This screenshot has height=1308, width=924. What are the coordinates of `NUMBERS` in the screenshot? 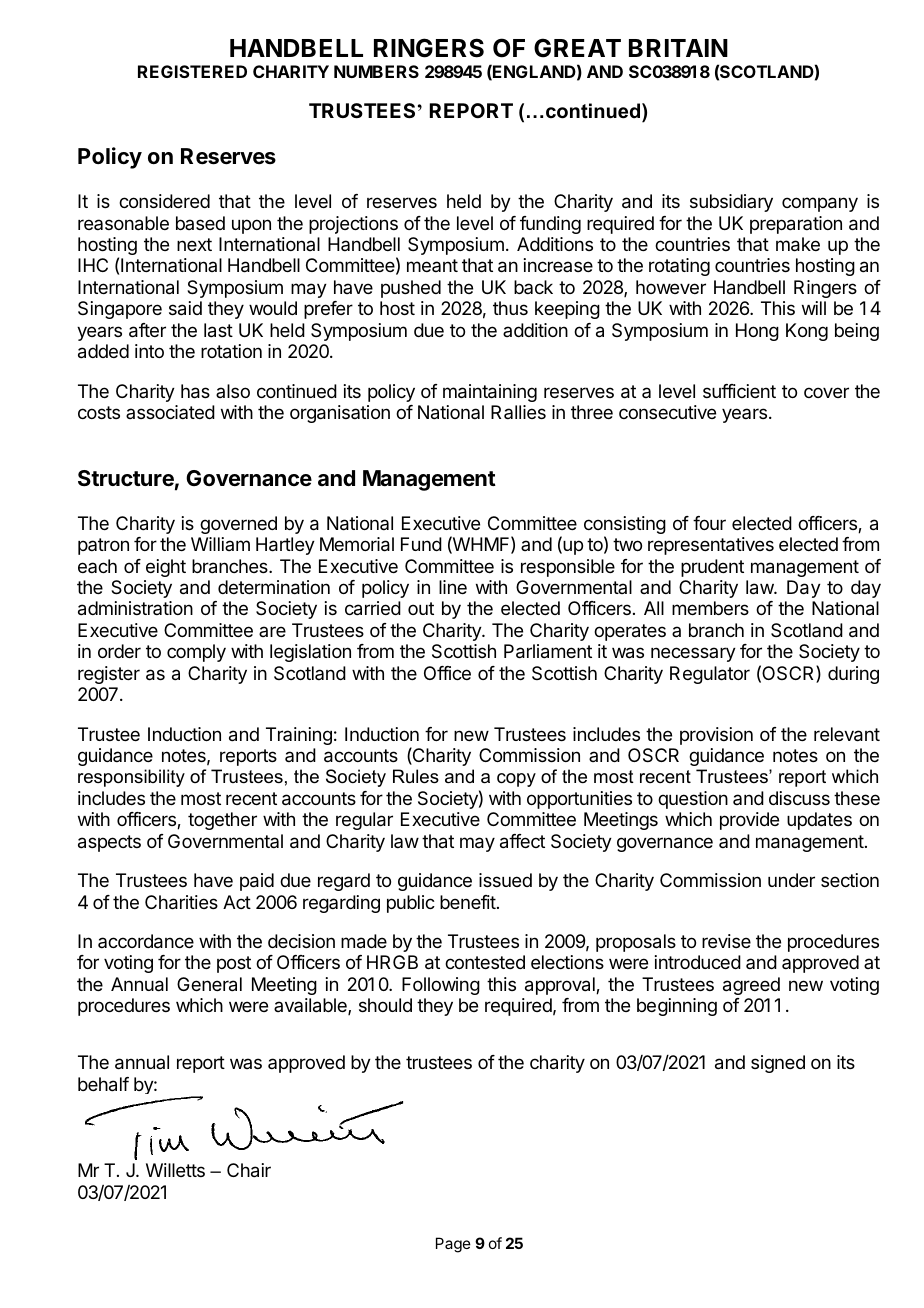 It's located at (376, 71).
